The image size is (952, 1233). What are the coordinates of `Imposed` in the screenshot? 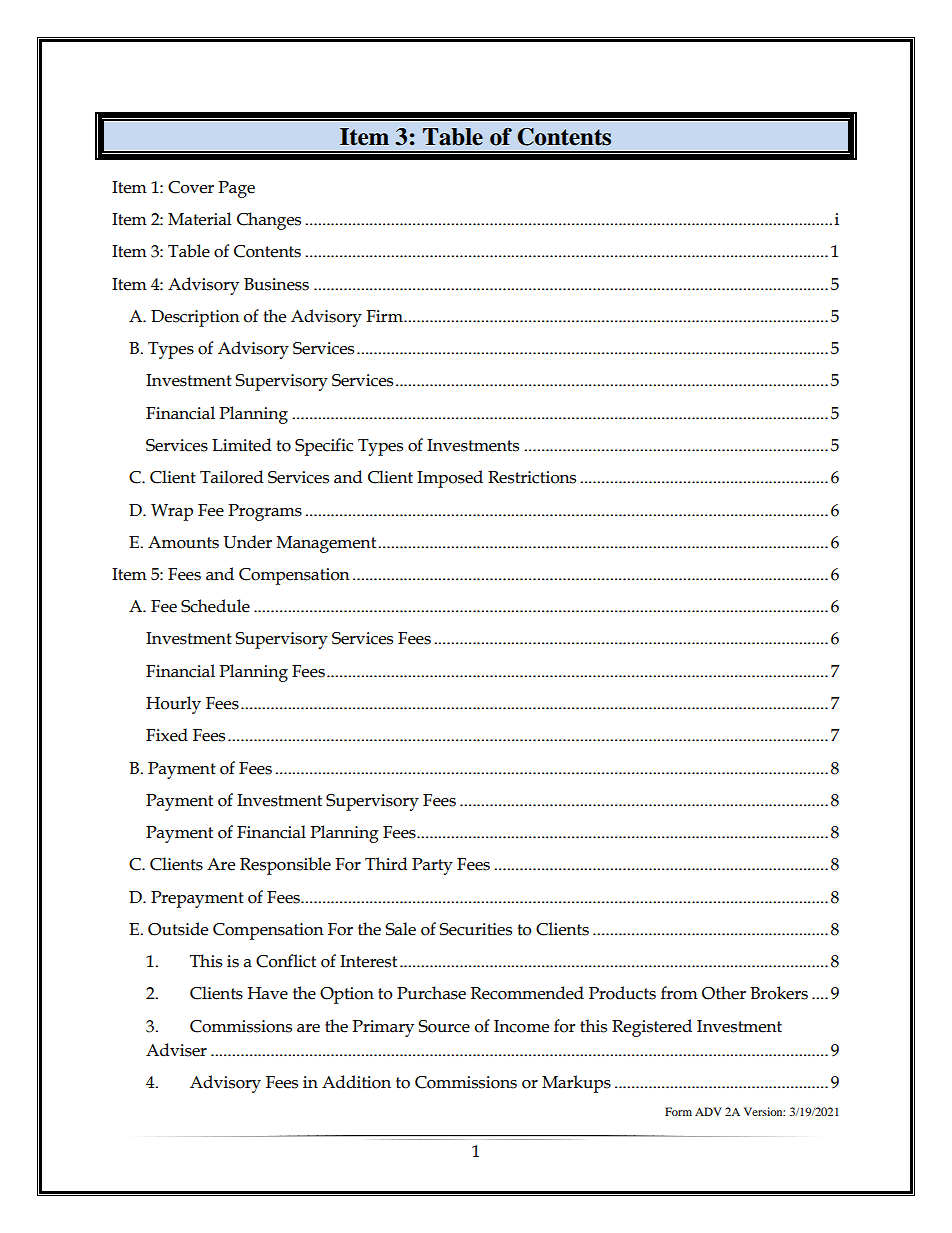 It's located at (450, 479).
